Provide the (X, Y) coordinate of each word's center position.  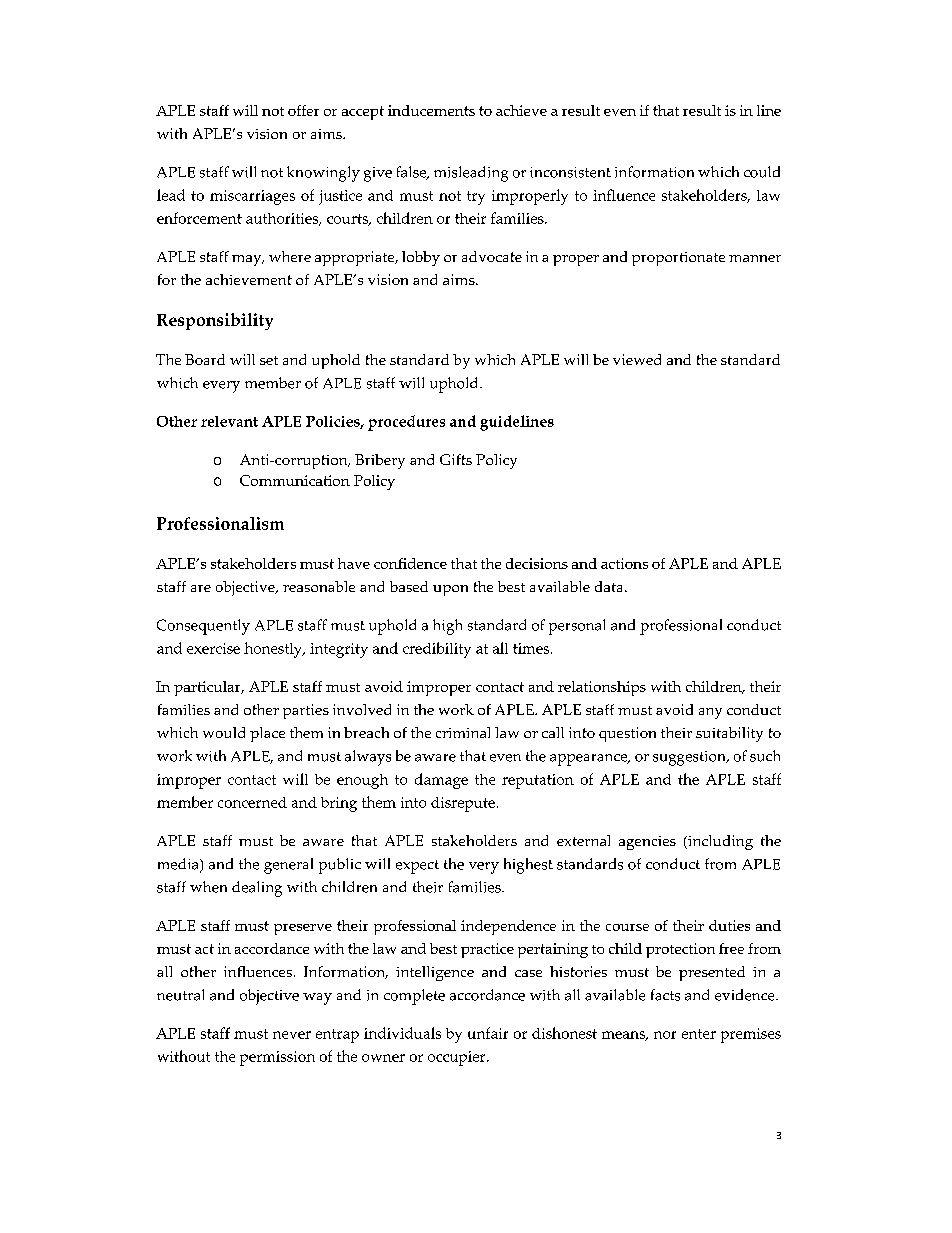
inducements (431, 110)
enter (699, 1034)
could (762, 172)
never (292, 1035)
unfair (488, 1033)
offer (303, 110)
